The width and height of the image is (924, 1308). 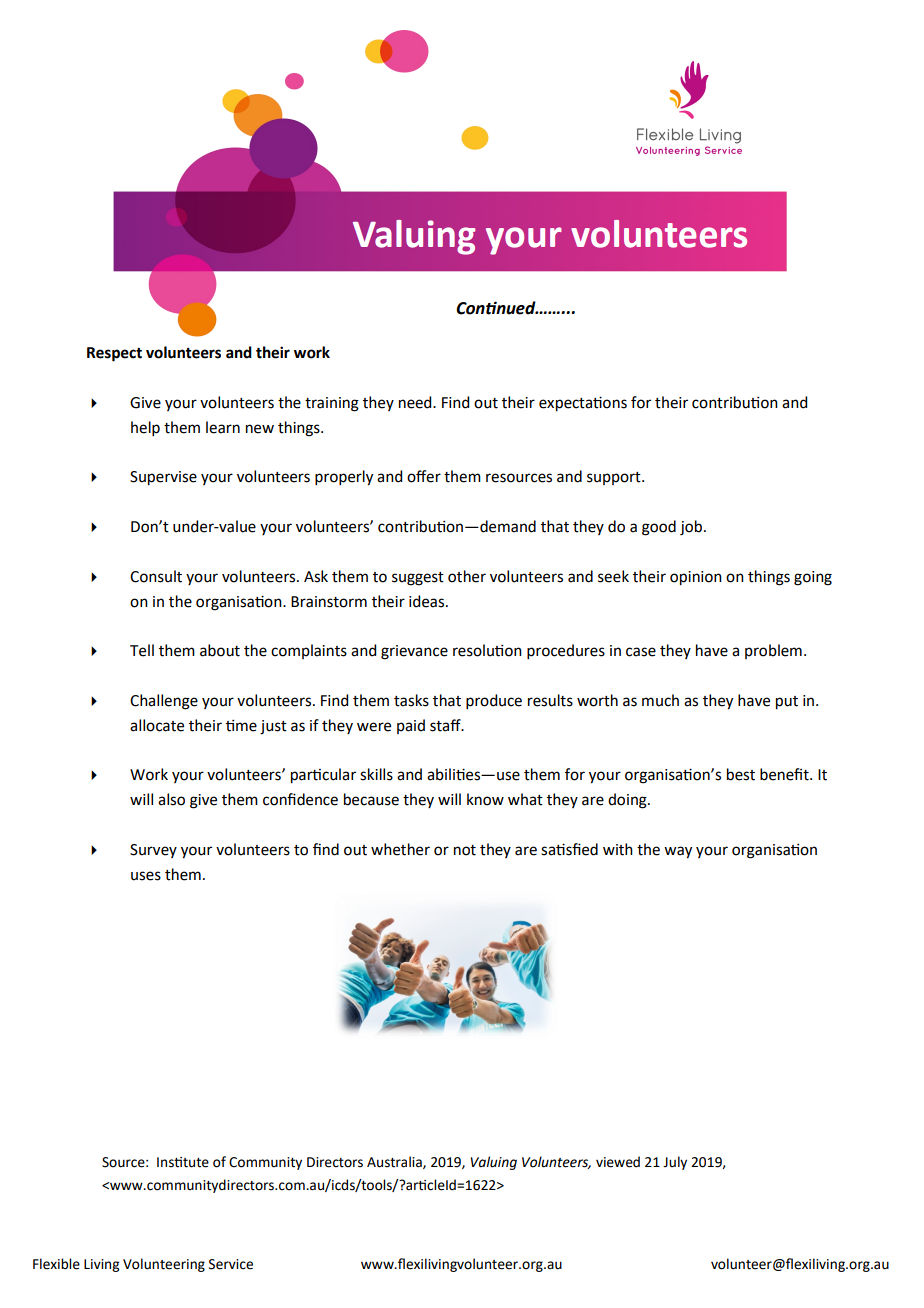 I want to click on need, so click(x=416, y=402).
